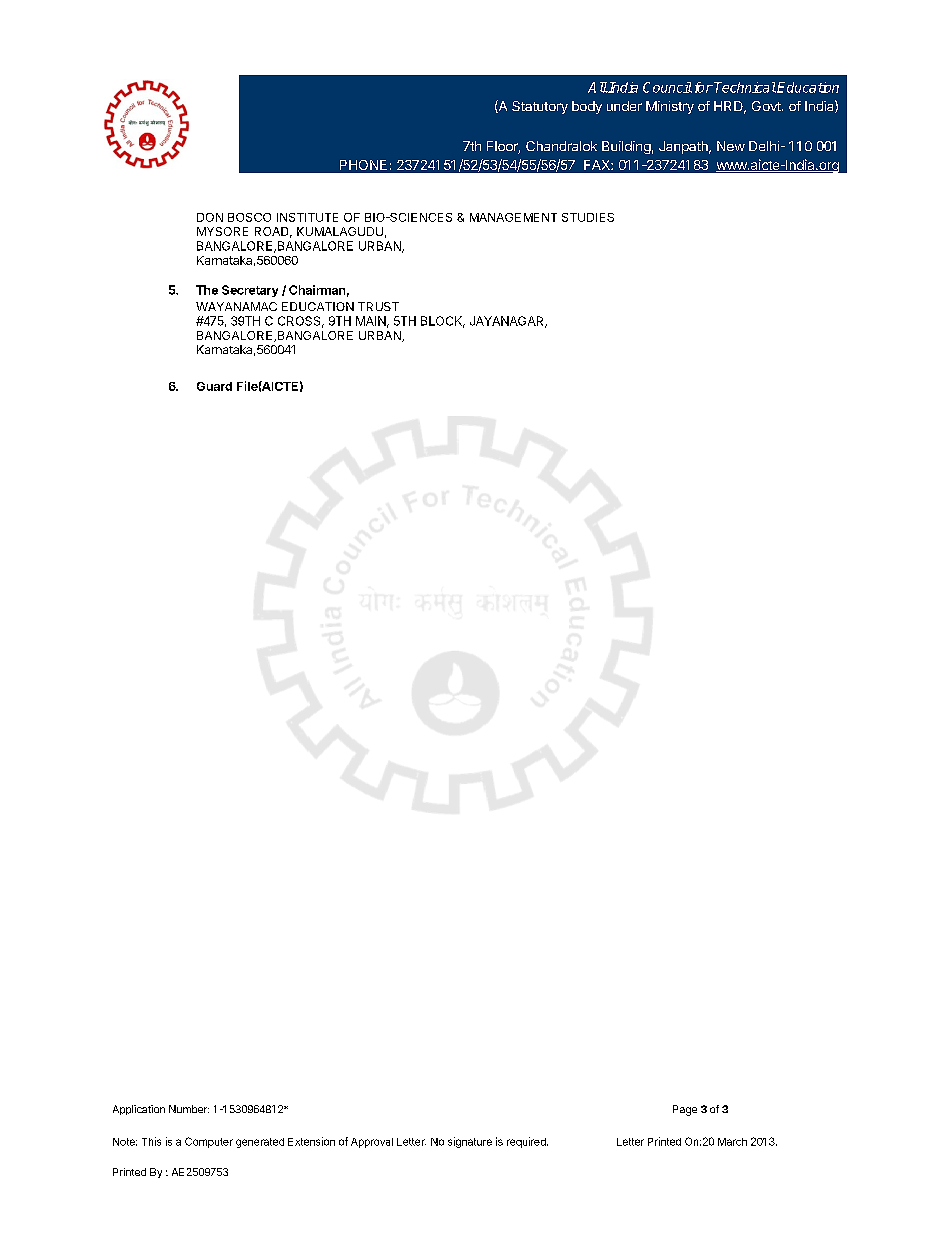  What do you see at coordinates (210, 217) in the document?
I see `DON` at bounding box center [210, 217].
